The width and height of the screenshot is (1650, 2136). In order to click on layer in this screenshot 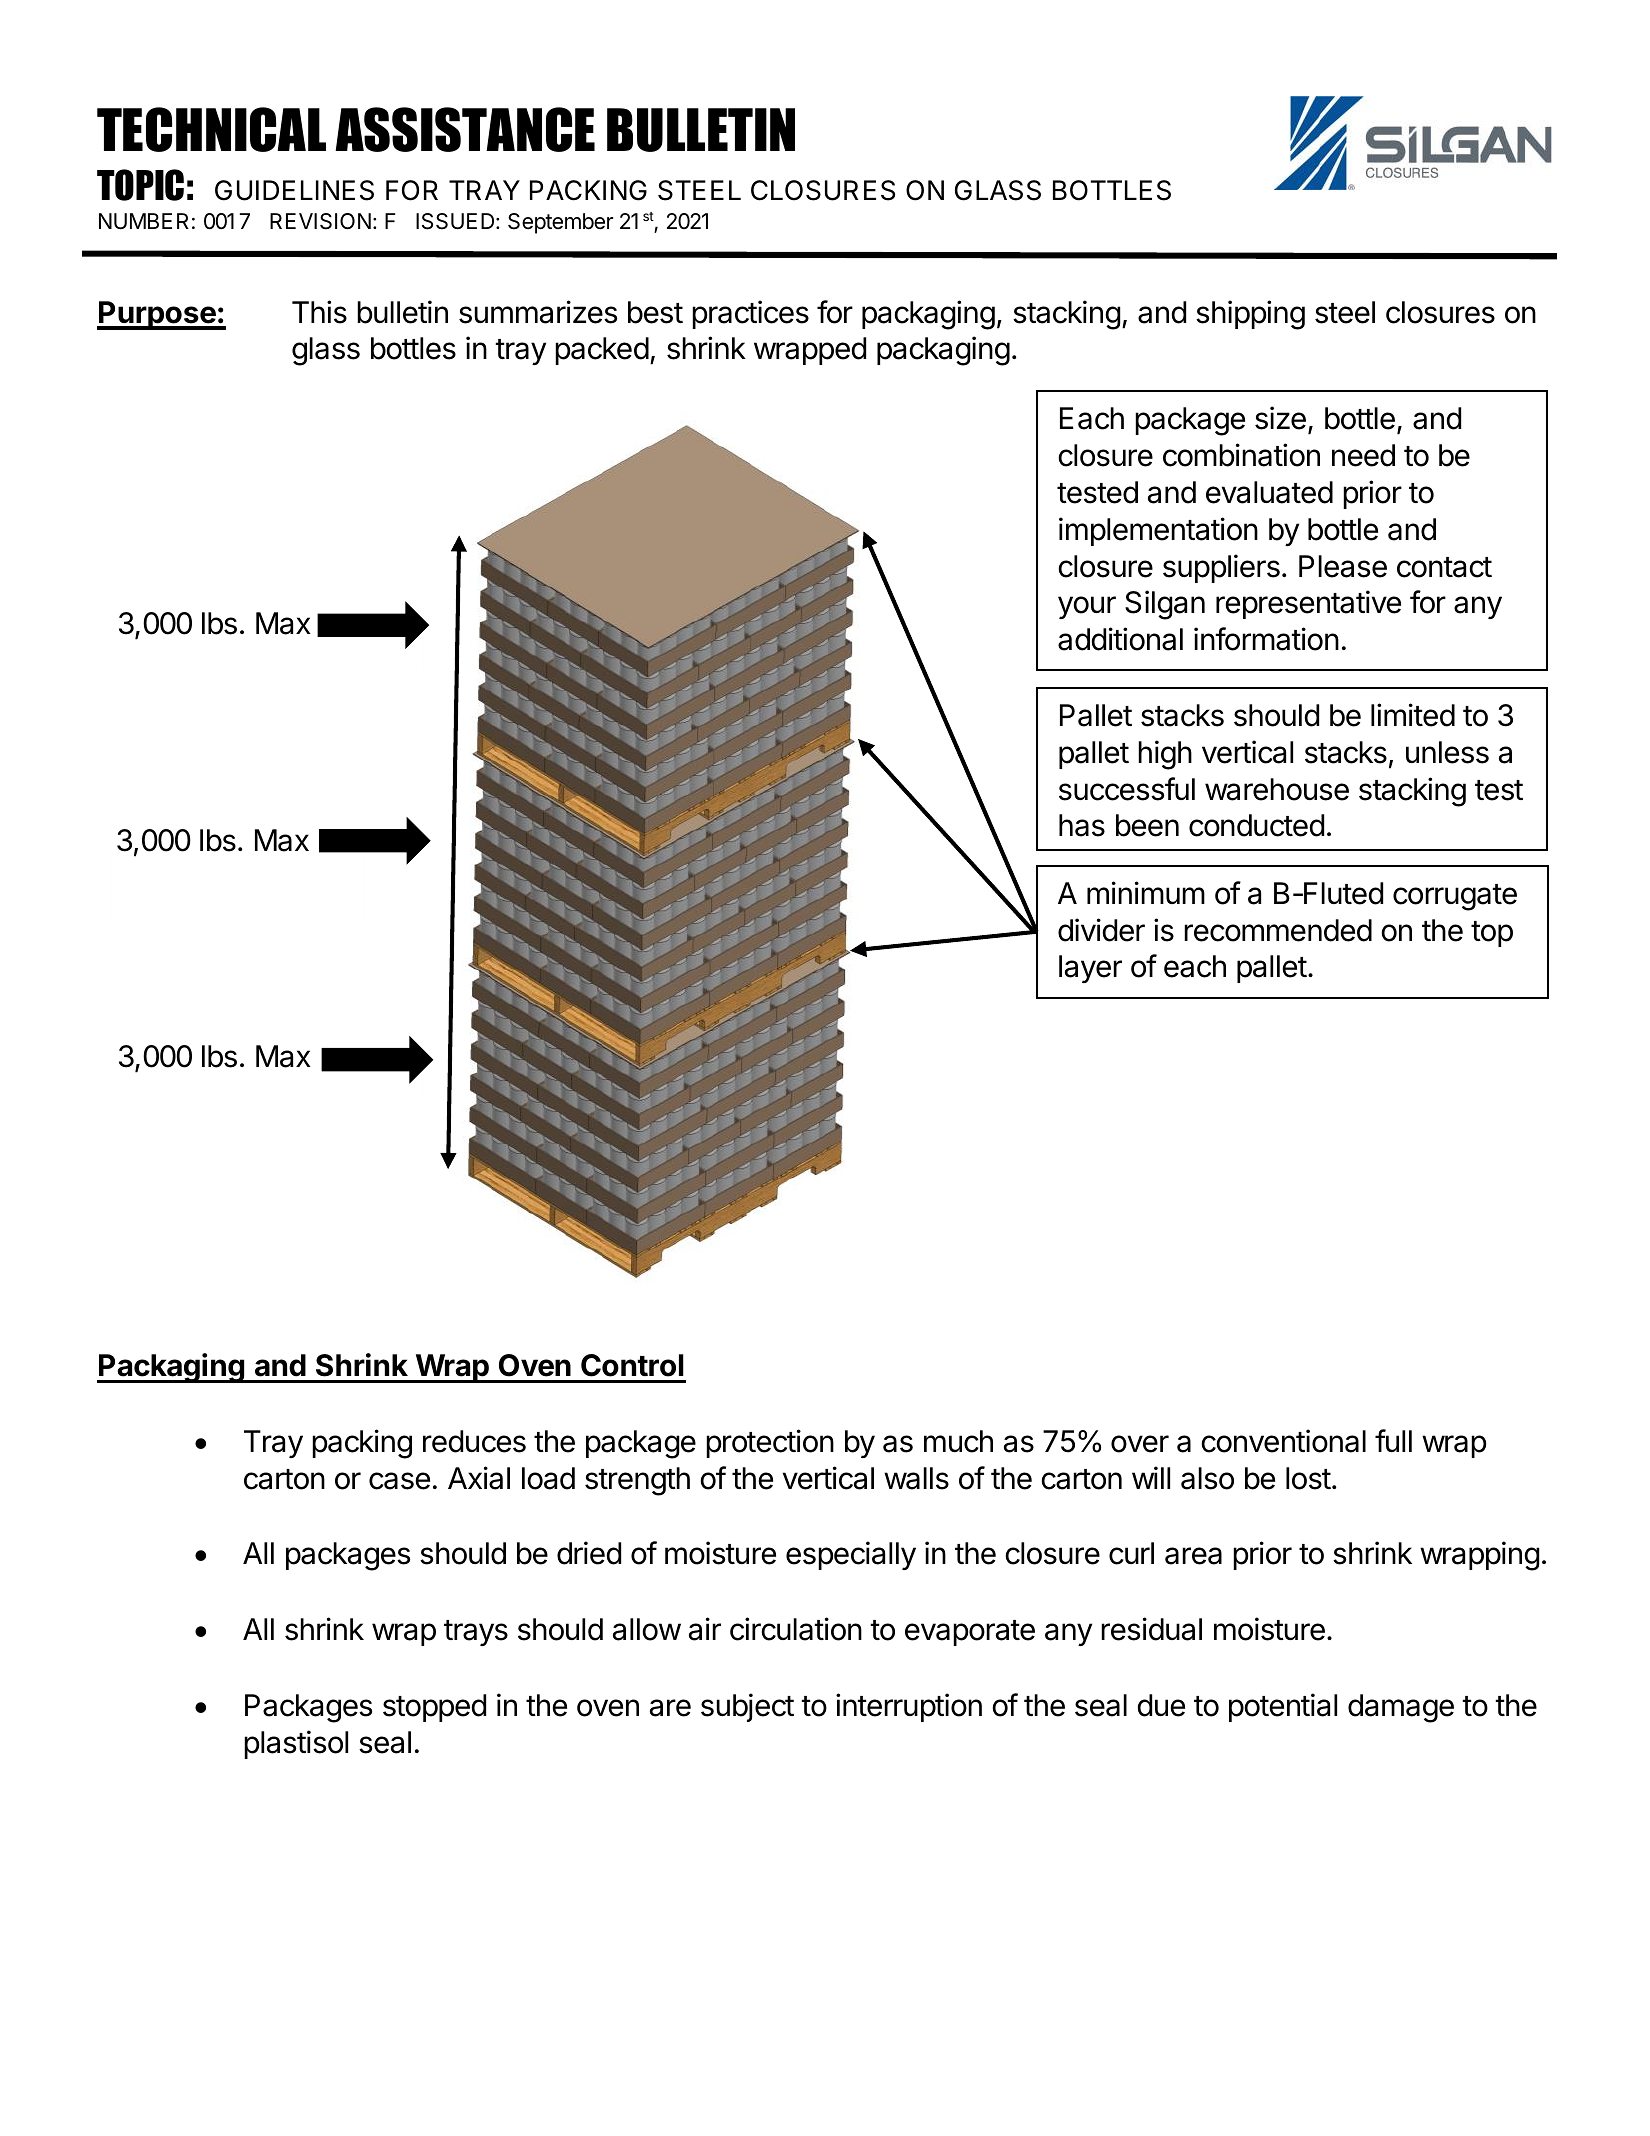, I will do `click(1090, 969)`.
